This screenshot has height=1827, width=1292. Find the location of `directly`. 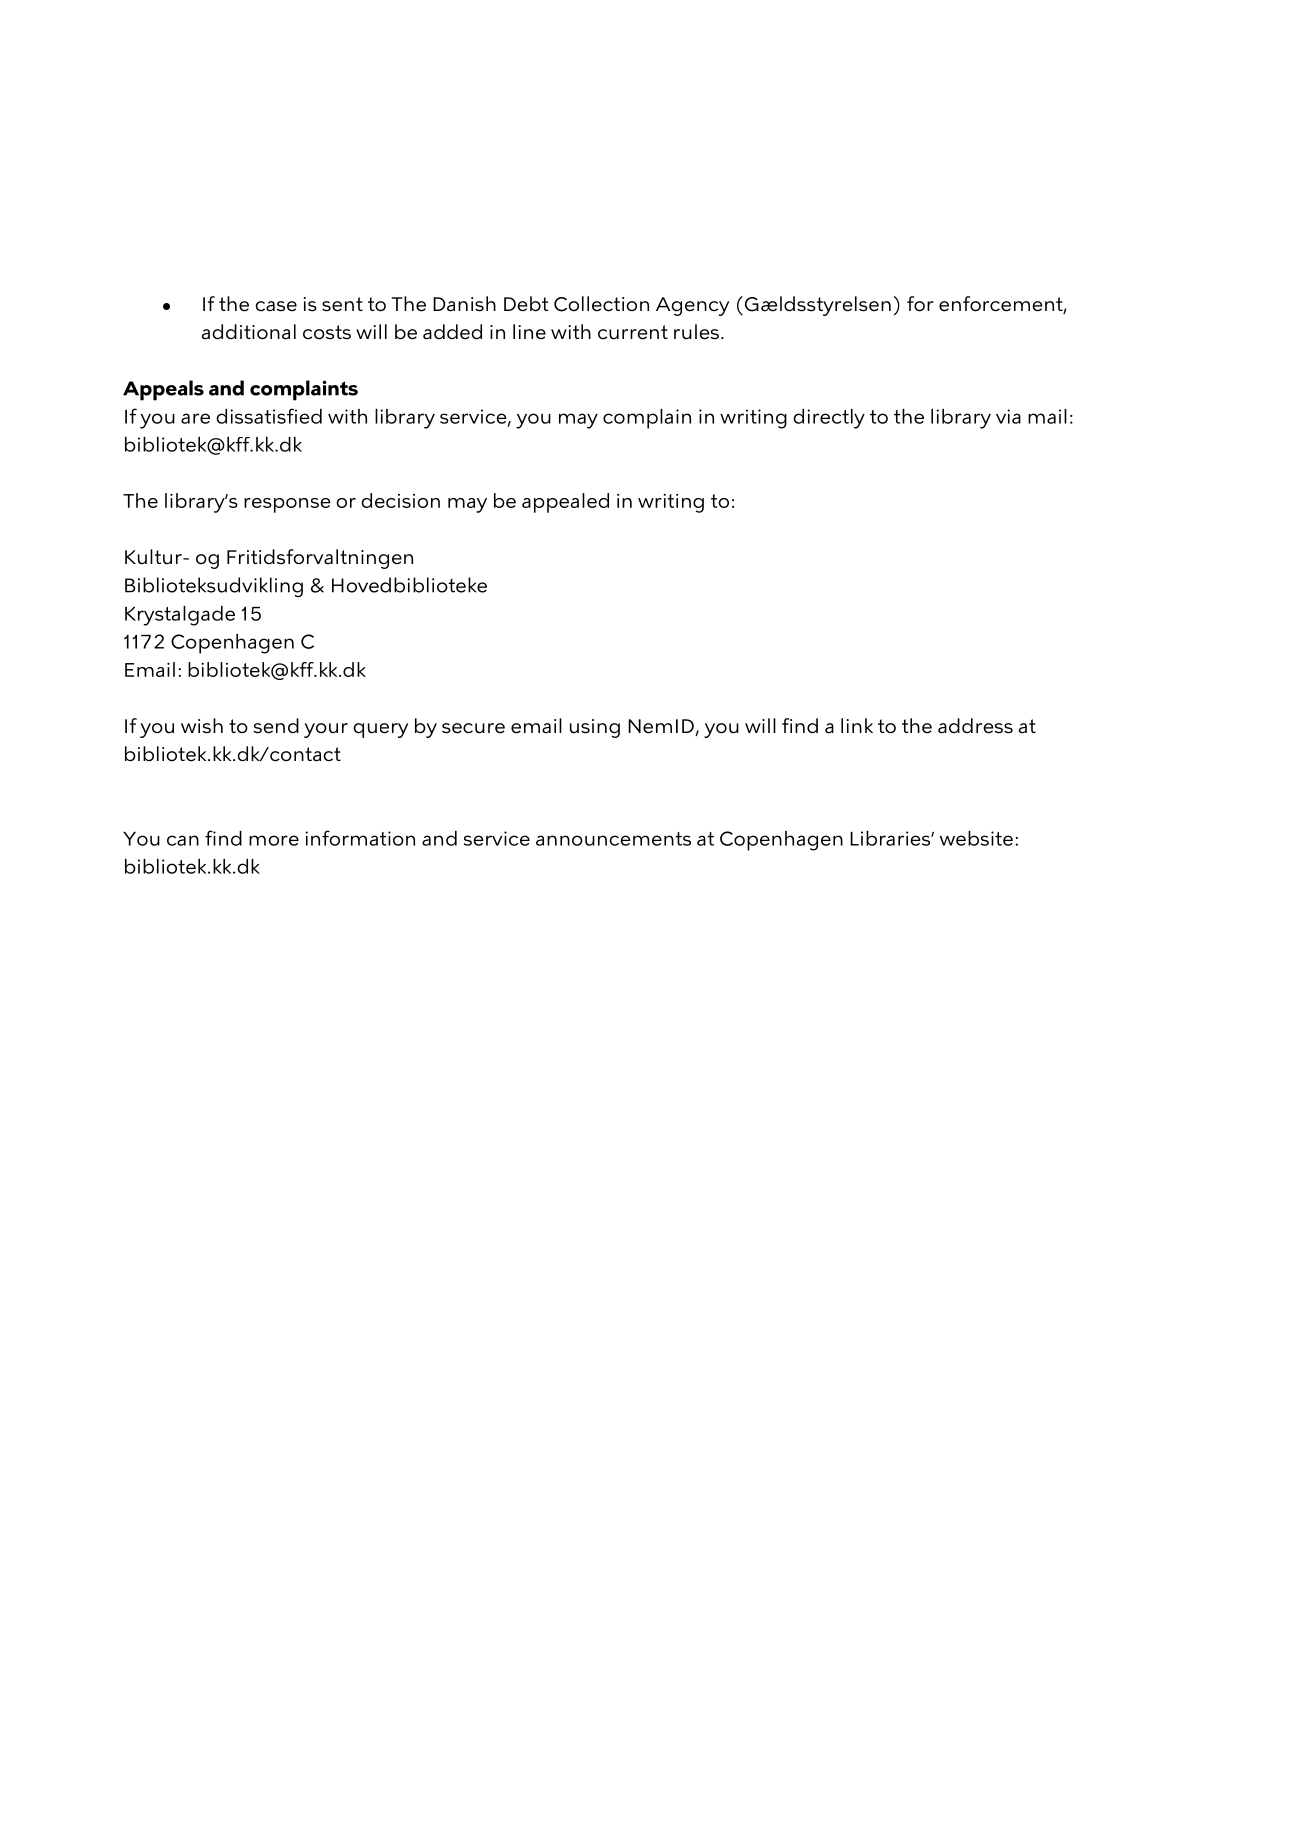

directly is located at coordinates (829, 419).
